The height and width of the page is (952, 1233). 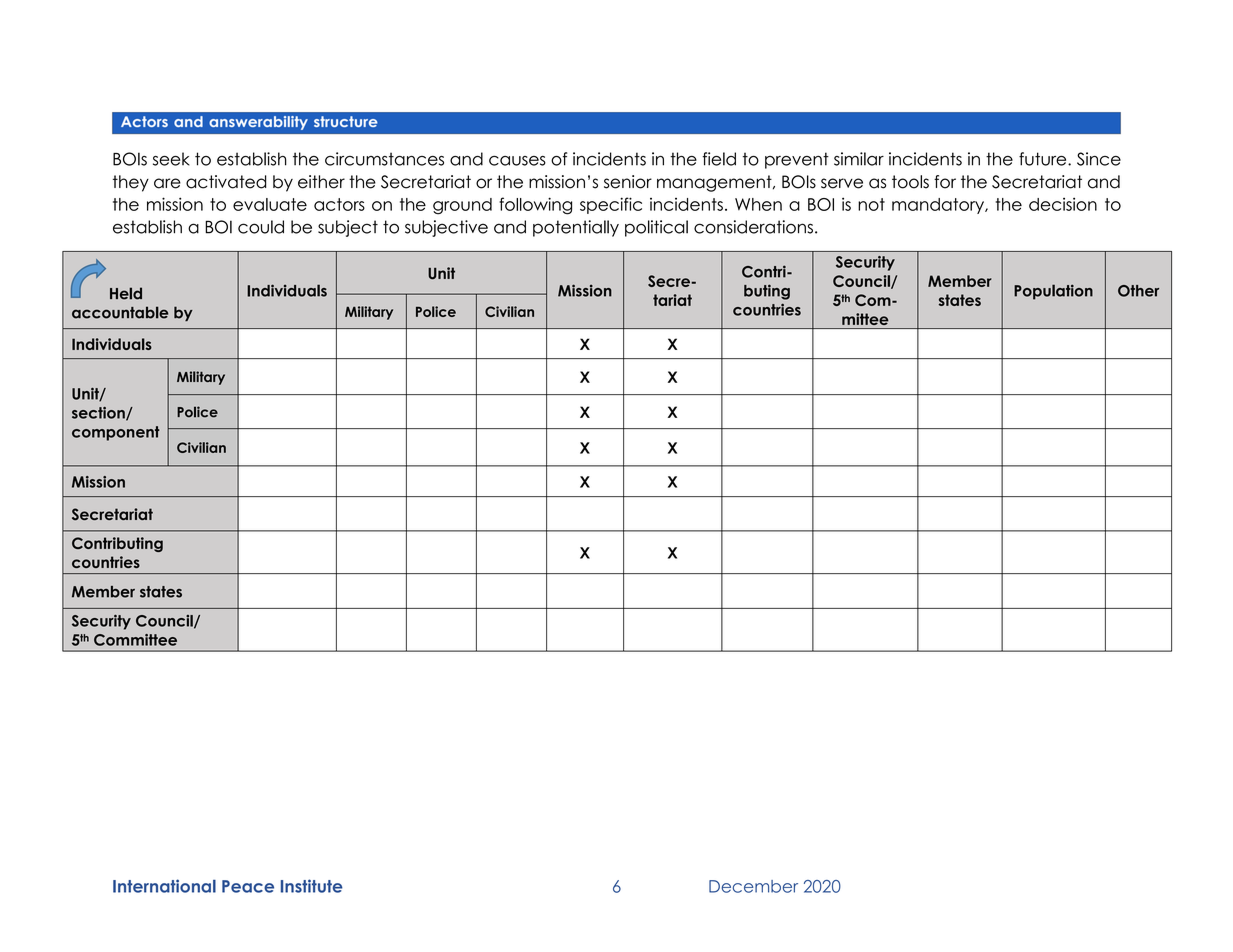 What do you see at coordinates (226, 182) in the page?
I see `activated` at bounding box center [226, 182].
